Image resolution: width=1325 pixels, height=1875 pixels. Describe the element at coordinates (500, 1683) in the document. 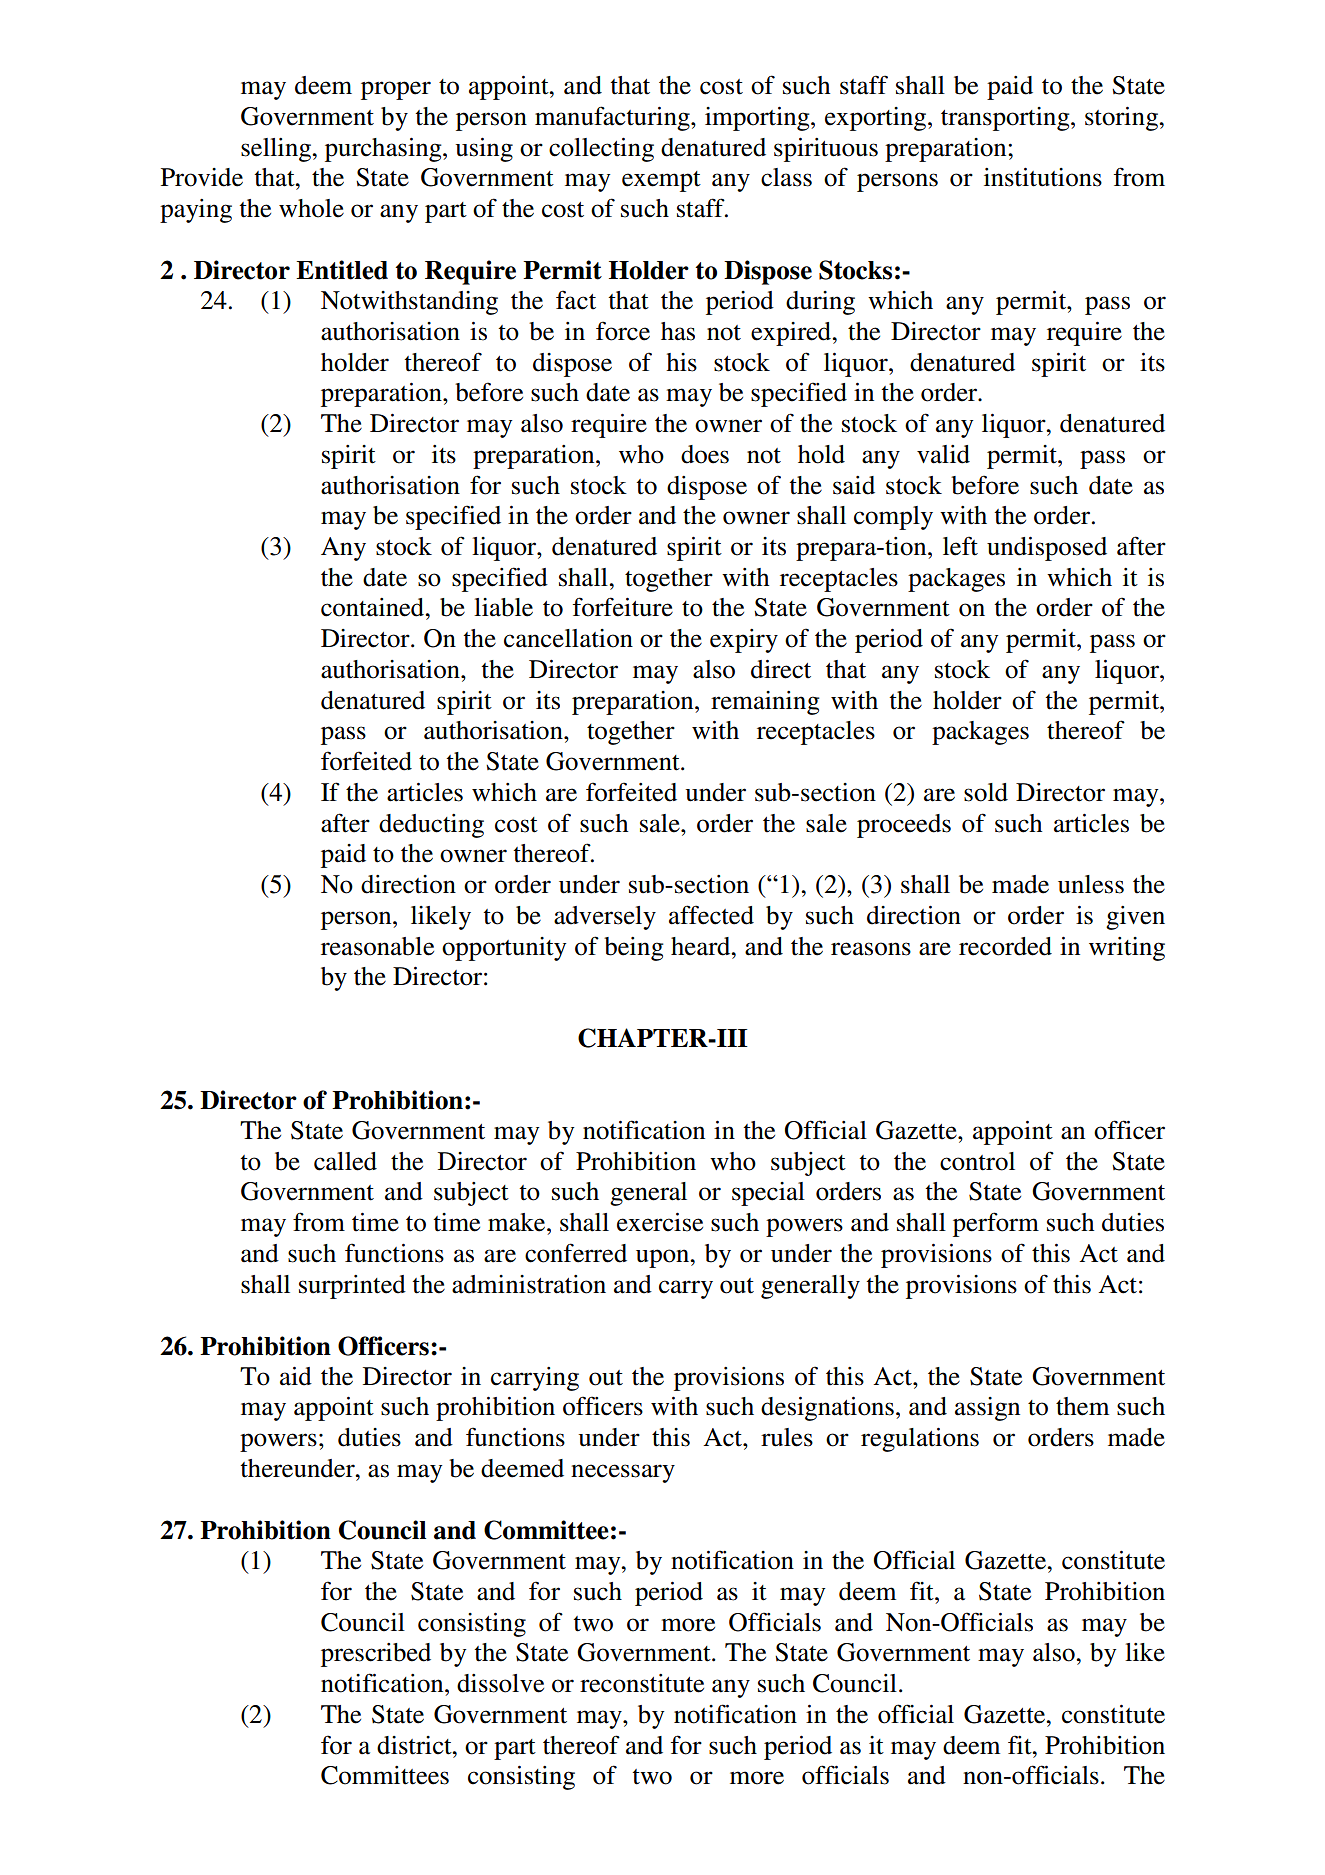

I see `dissolve` at that location.
